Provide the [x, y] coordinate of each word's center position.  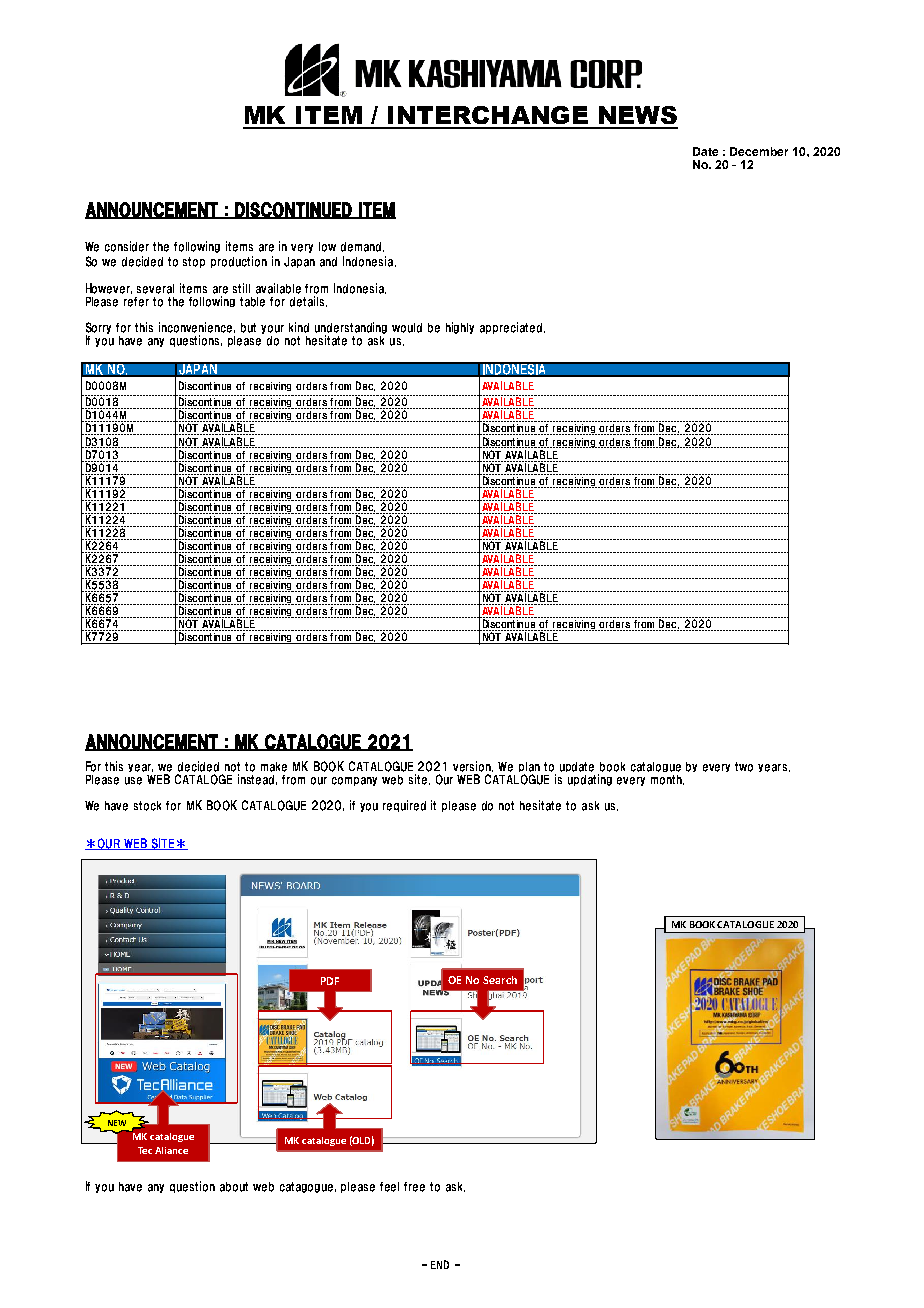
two [744, 767]
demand [362, 247]
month [667, 780]
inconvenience [197, 327]
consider [127, 246]
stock [147, 806]
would [407, 328]
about [234, 1187]
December [759, 151]
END [440, 1264]
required [404, 806]
